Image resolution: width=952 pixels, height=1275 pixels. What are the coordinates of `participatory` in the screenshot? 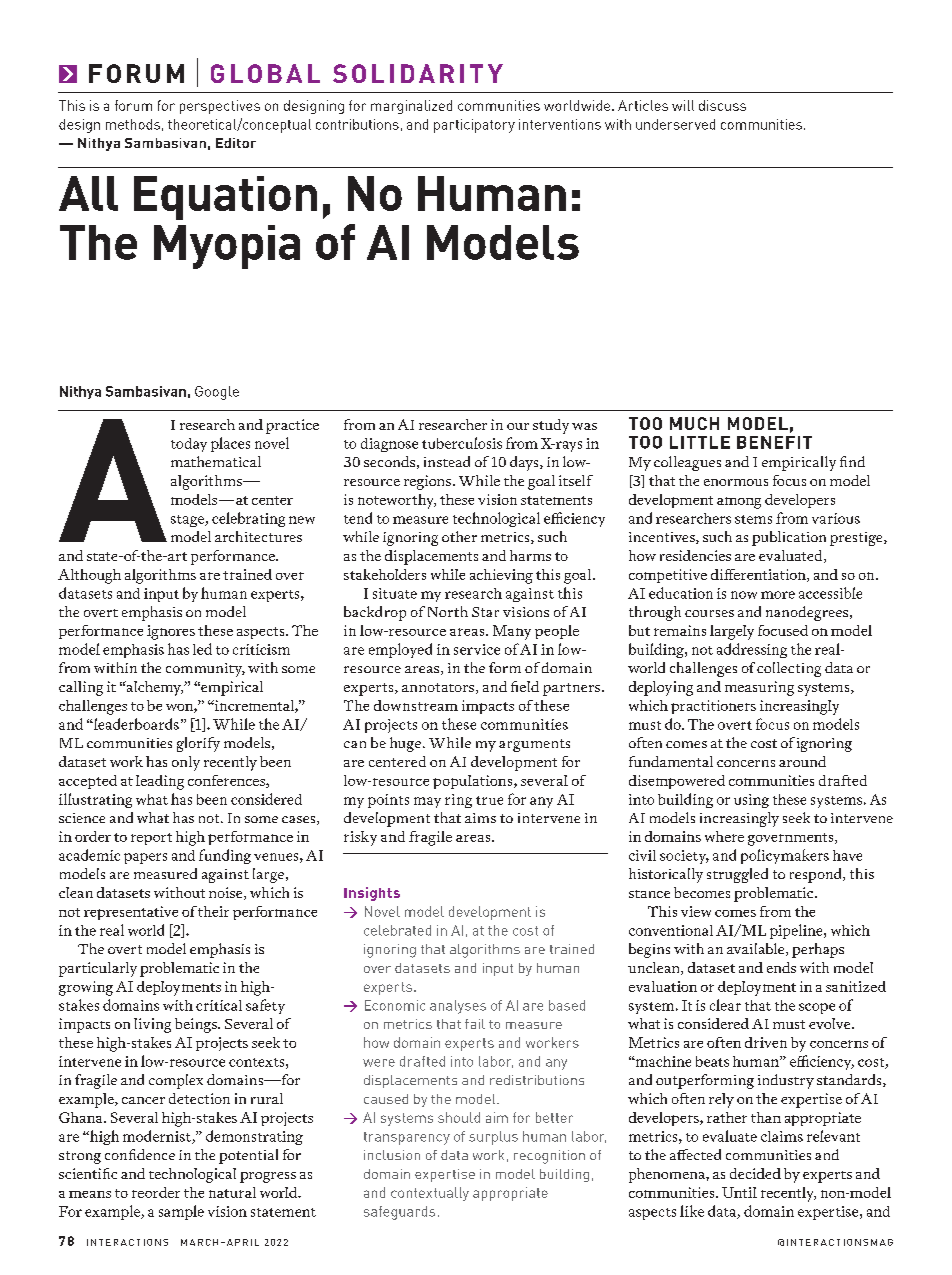 It's located at (474, 126).
